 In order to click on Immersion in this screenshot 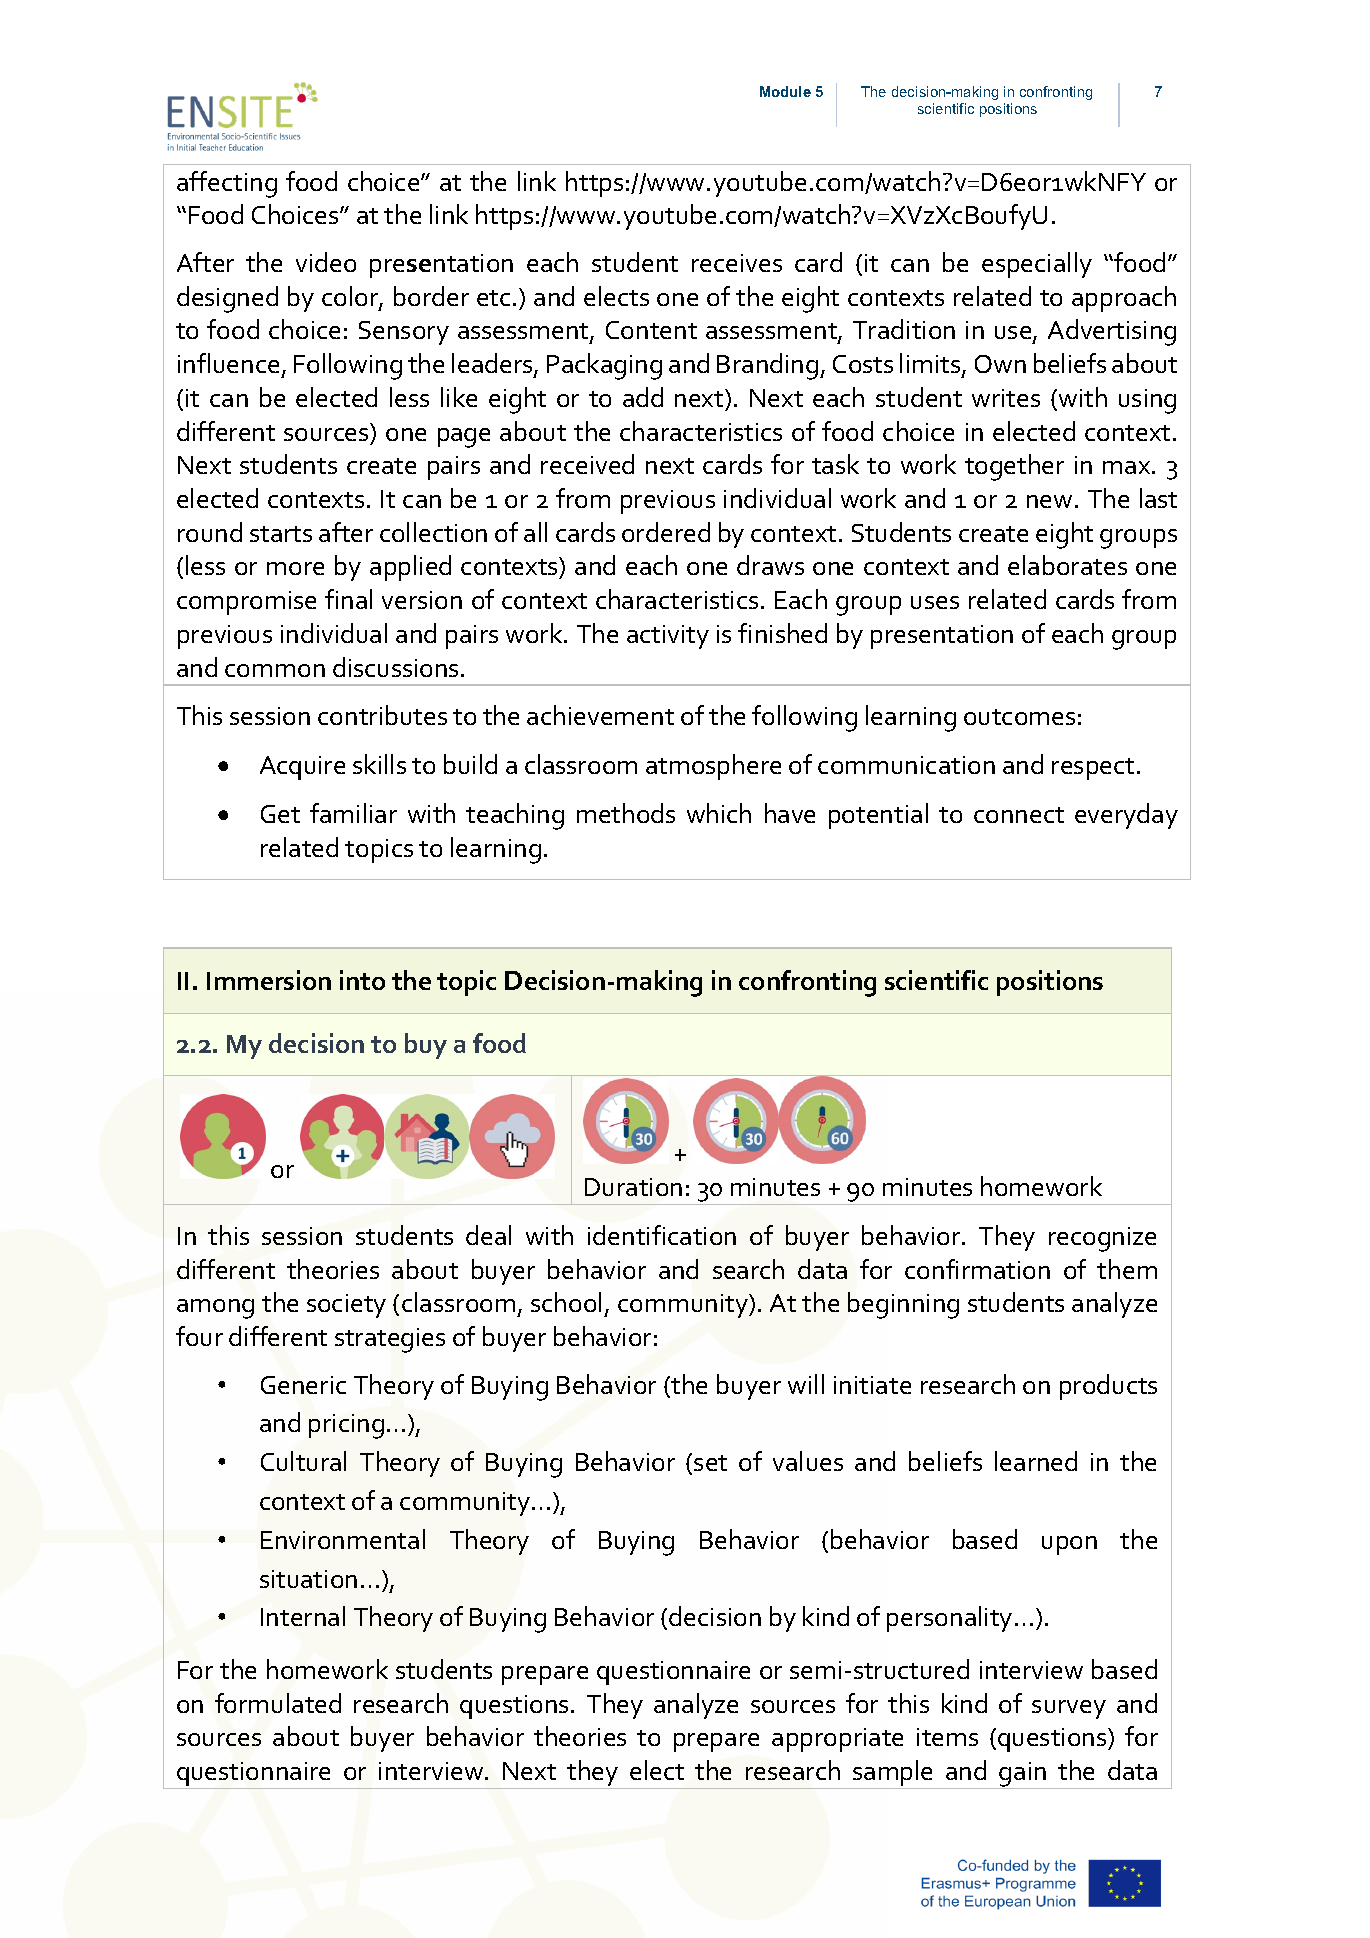, I will do `click(269, 980)`.
